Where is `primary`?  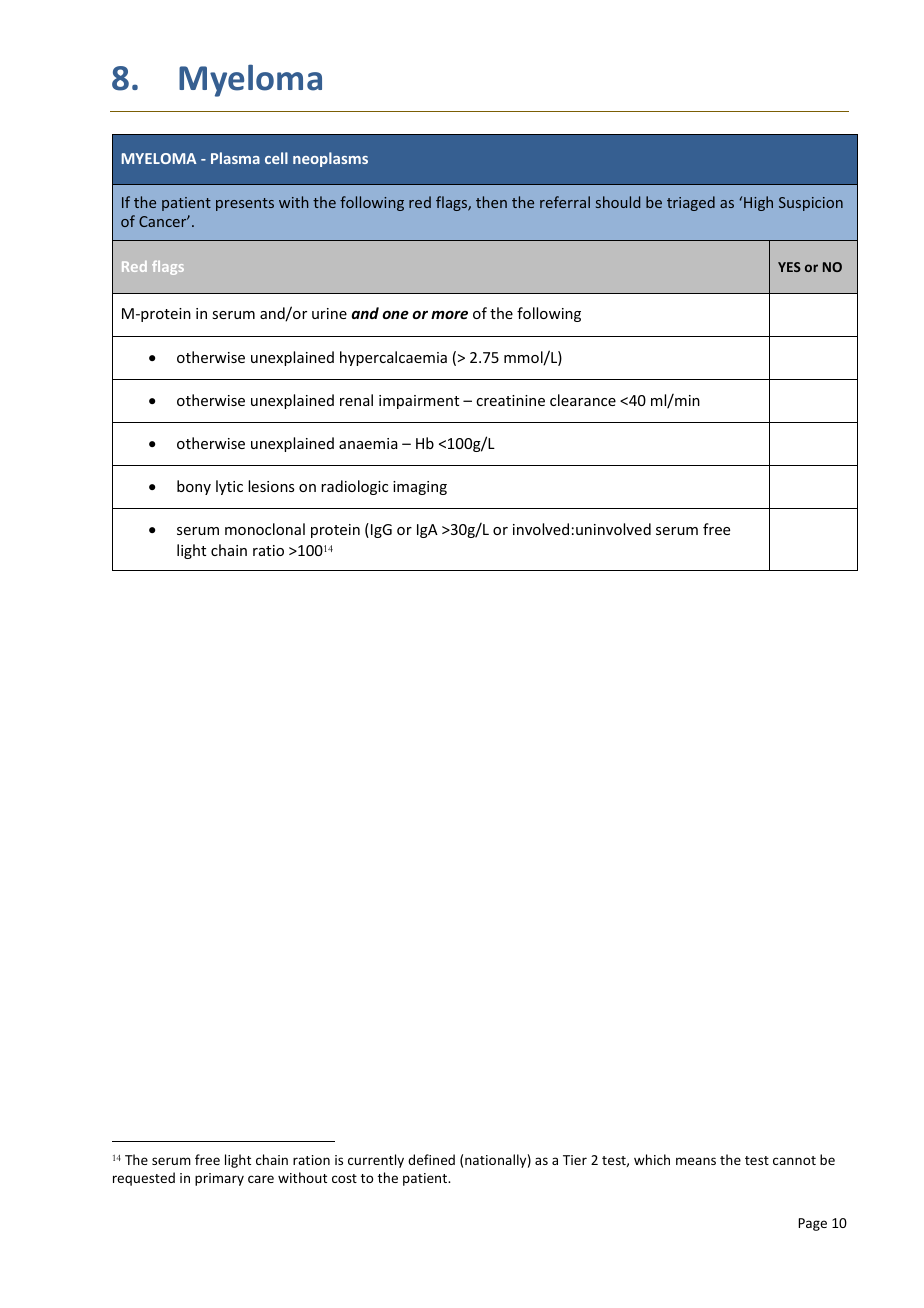 primary is located at coordinates (219, 1179).
